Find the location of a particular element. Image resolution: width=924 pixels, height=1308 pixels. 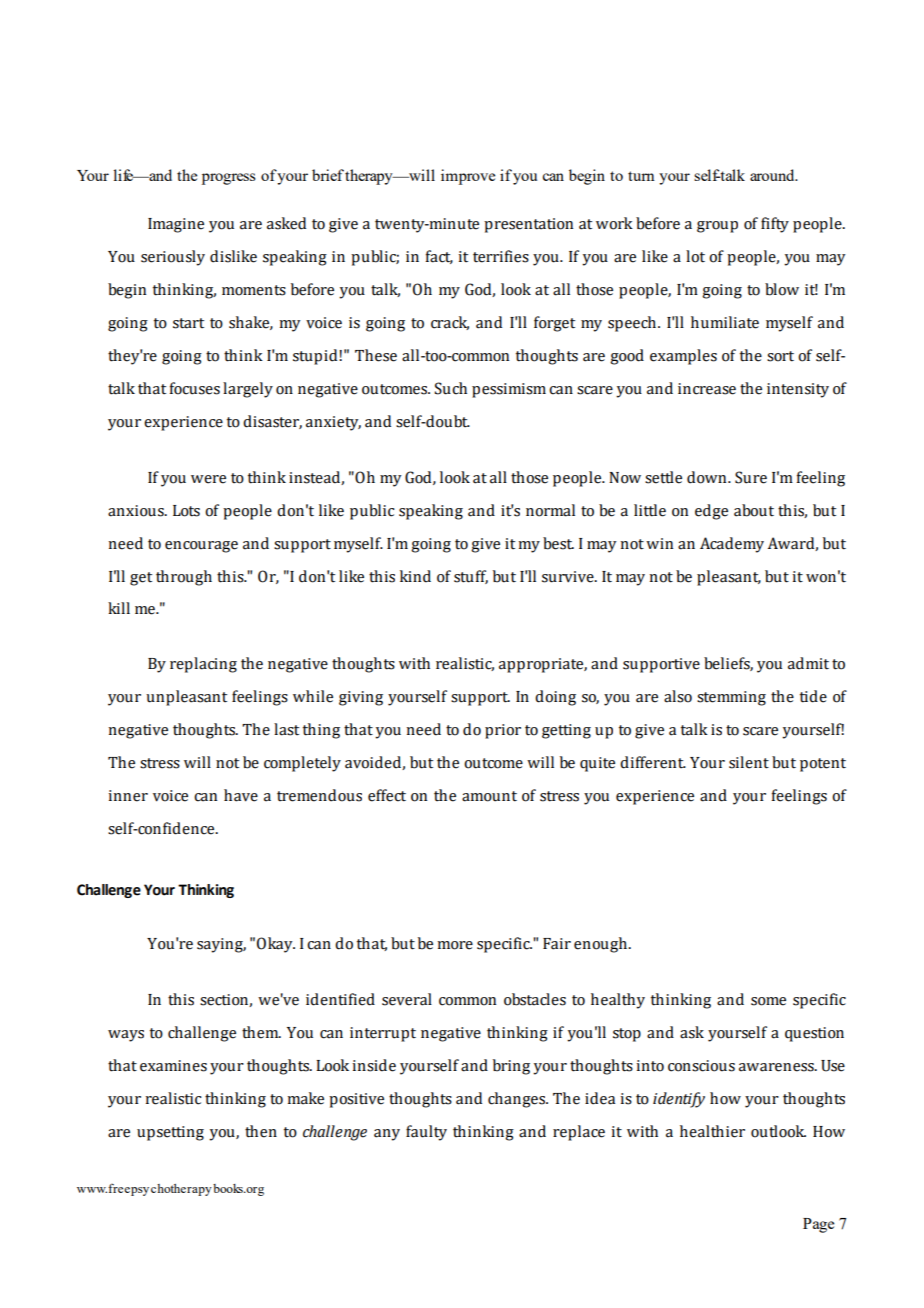

amount is located at coordinates (489, 796).
